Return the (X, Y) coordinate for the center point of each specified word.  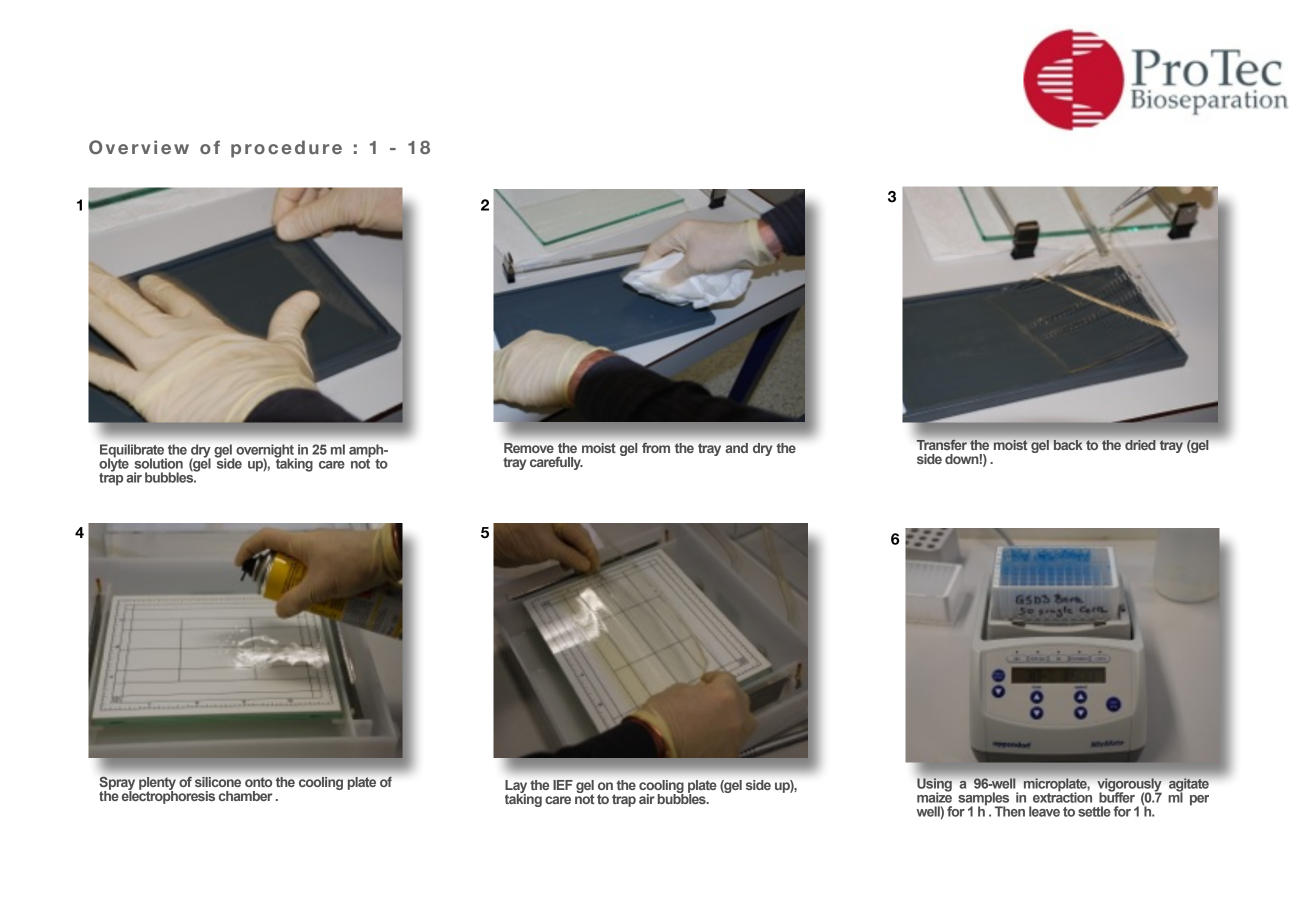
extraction (1062, 796)
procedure (286, 149)
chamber (245, 796)
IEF (563, 785)
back (1068, 445)
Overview (139, 147)
